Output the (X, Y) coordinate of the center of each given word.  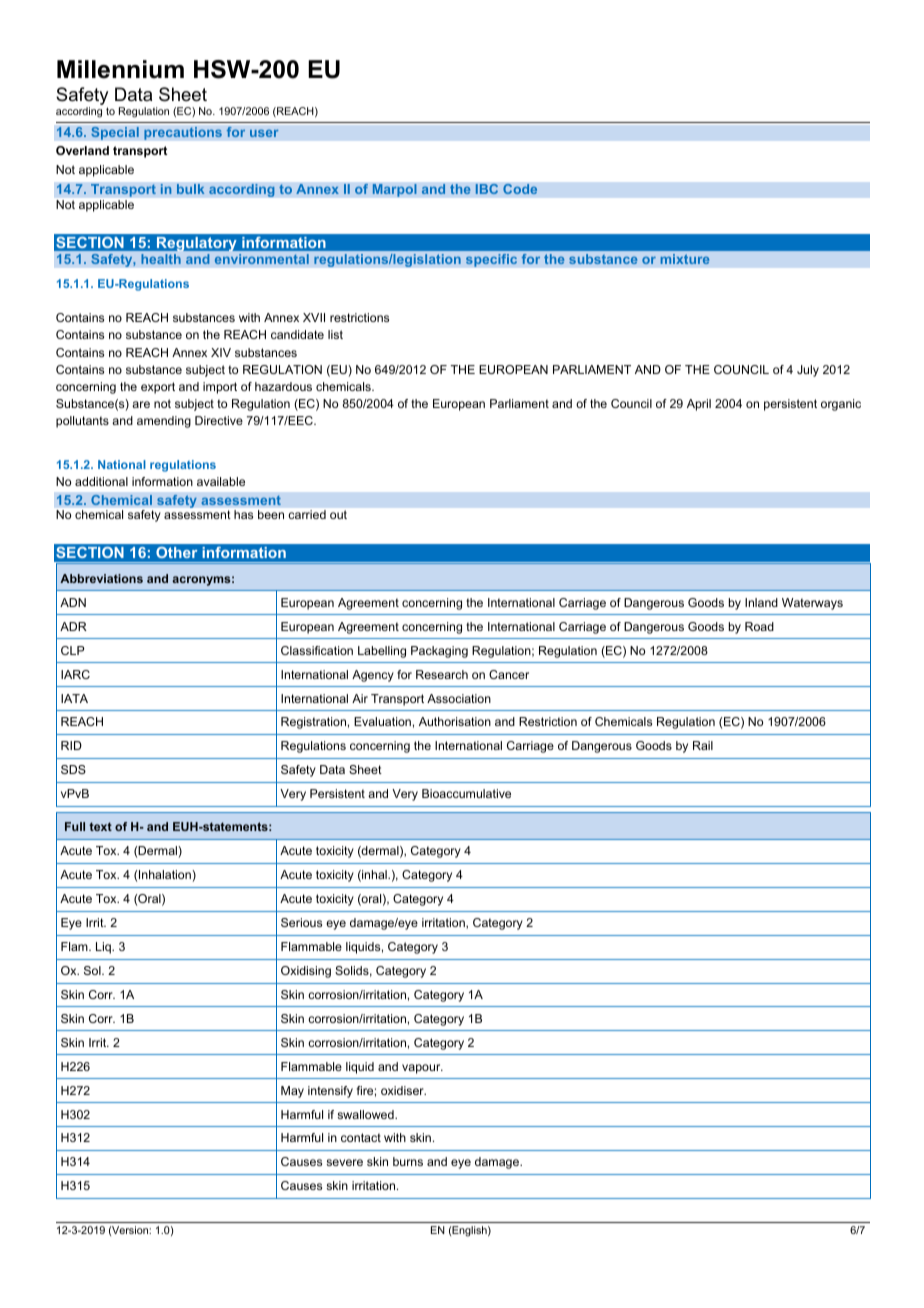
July (808, 371)
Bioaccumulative (466, 793)
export (158, 388)
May (292, 1092)
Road (759, 626)
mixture (685, 259)
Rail (703, 745)
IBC (486, 189)
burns (408, 1161)
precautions (183, 133)
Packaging (439, 652)
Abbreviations (101, 578)
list (335, 334)
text (100, 826)
